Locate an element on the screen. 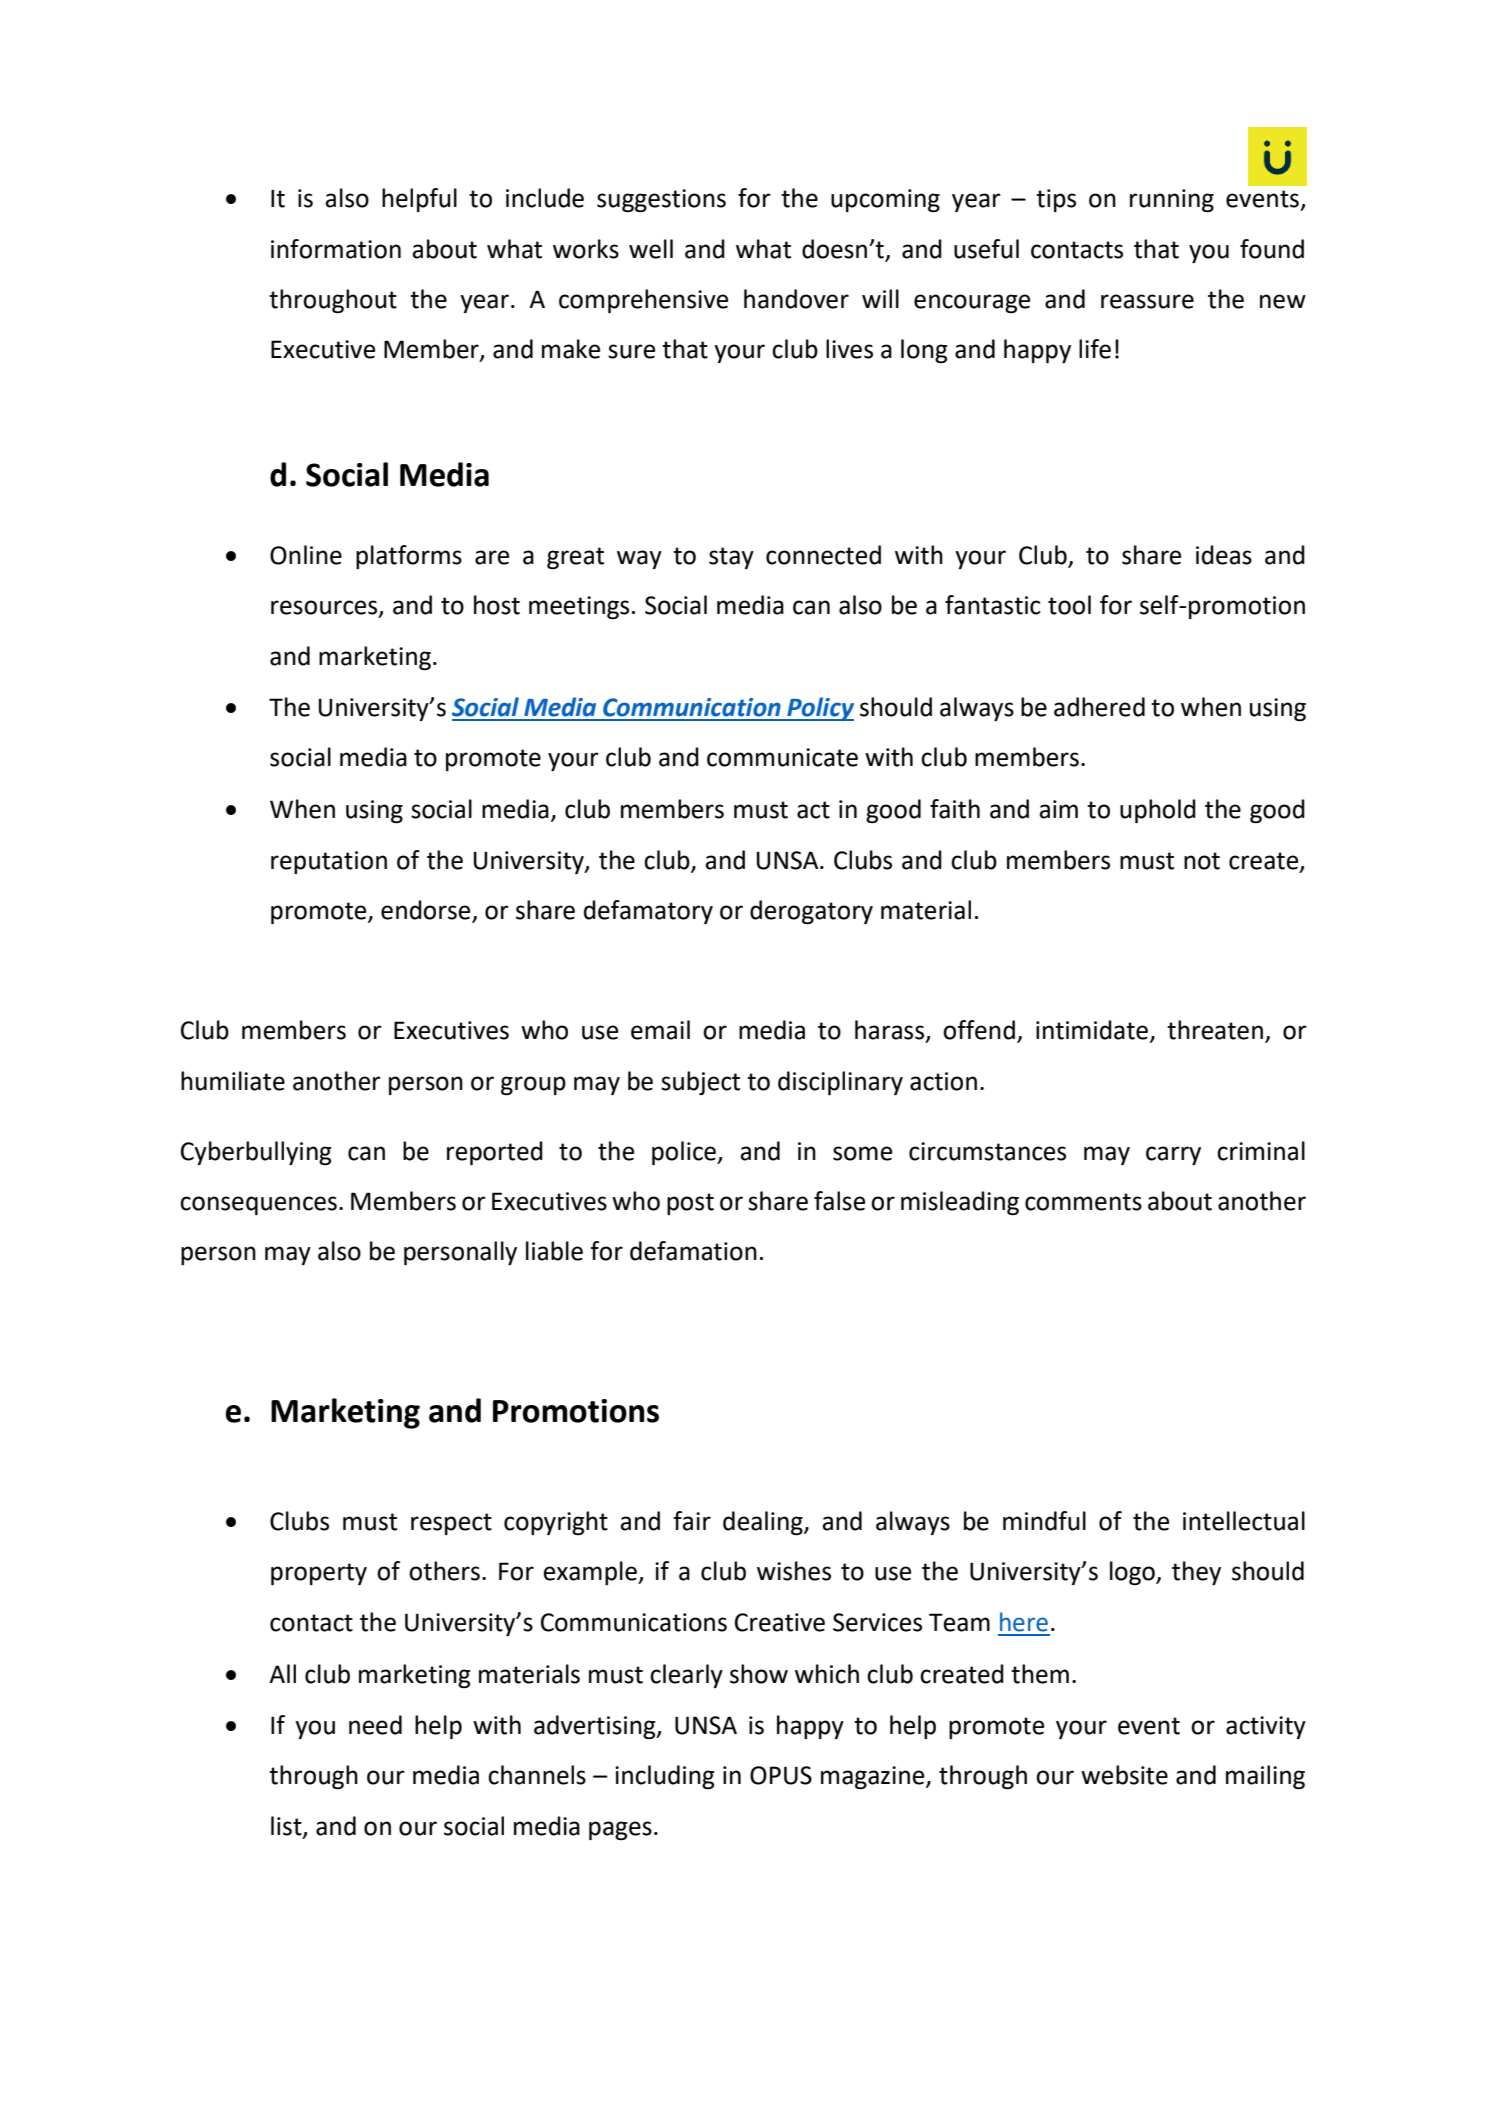 The height and width of the screenshot is (2101, 1486). need is located at coordinates (375, 1725).
